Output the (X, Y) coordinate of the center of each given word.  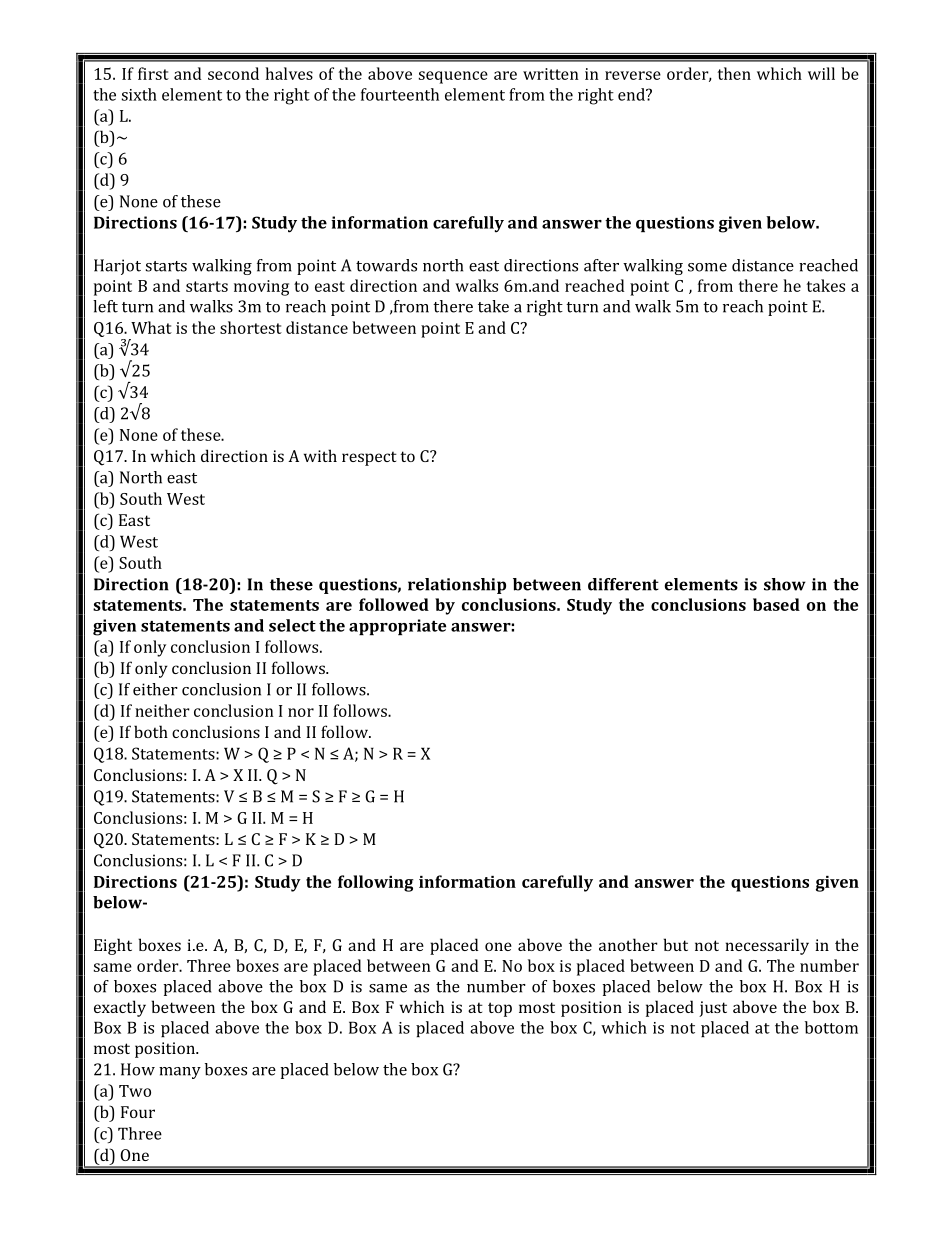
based (776, 604)
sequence (453, 77)
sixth (139, 94)
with (320, 455)
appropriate (397, 627)
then (734, 73)
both (151, 731)
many (180, 1073)
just (713, 1009)
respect (369, 458)
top (500, 1009)
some (707, 267)
